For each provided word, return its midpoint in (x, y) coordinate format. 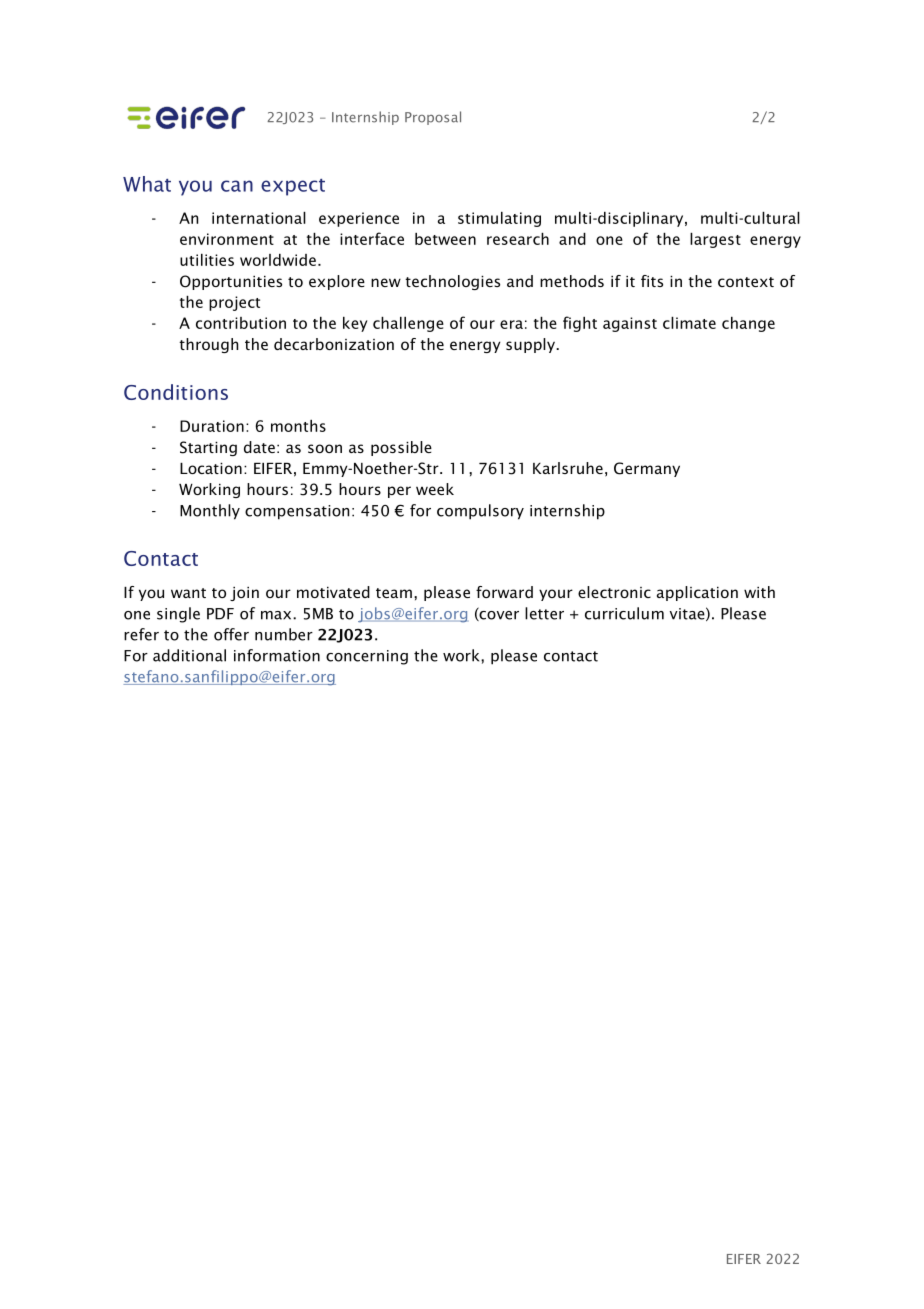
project (234, 303)
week (435, 489)
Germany (647, 469)
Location (211, 468)
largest (715, 240)
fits (652, 281)
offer (231, 634)
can (237, 186)
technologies (452, 282)
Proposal (433, 118)
